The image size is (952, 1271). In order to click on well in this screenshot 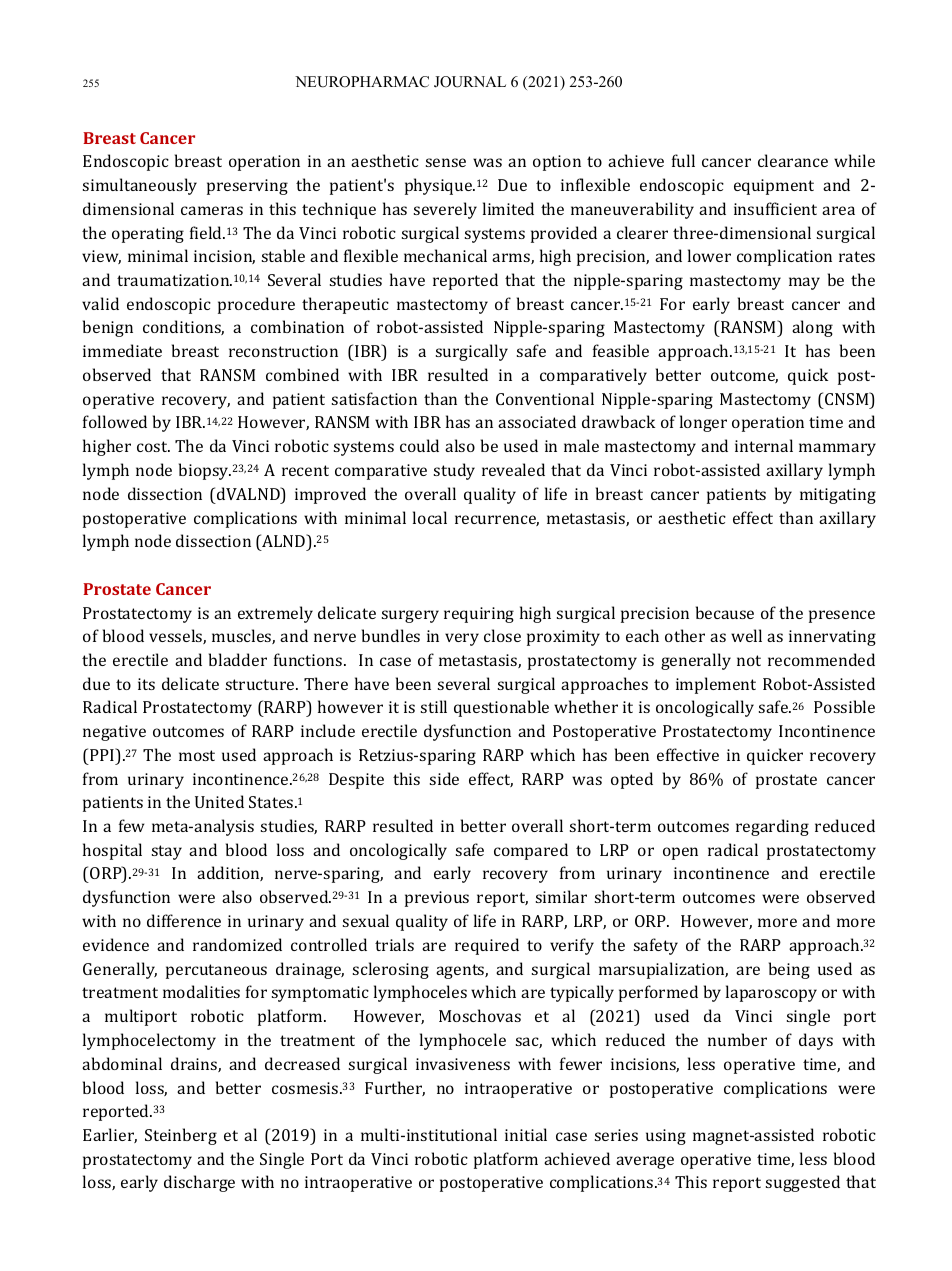, I will do `click(746, 635)`.
